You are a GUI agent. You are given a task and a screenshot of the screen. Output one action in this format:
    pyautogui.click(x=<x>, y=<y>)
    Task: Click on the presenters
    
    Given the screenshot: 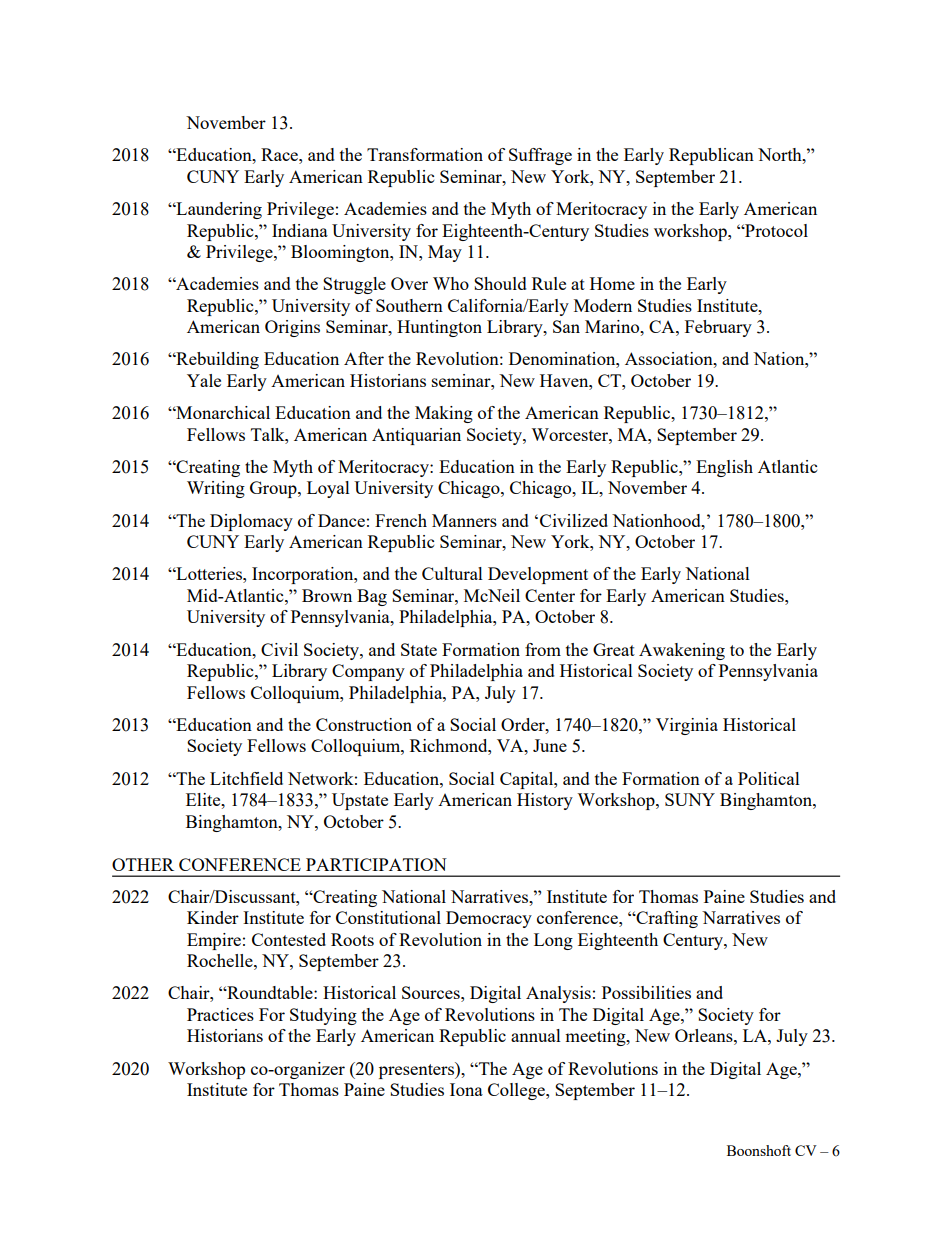 What is the action you would take?
    pyautogui.click(x=417, y=1070)
